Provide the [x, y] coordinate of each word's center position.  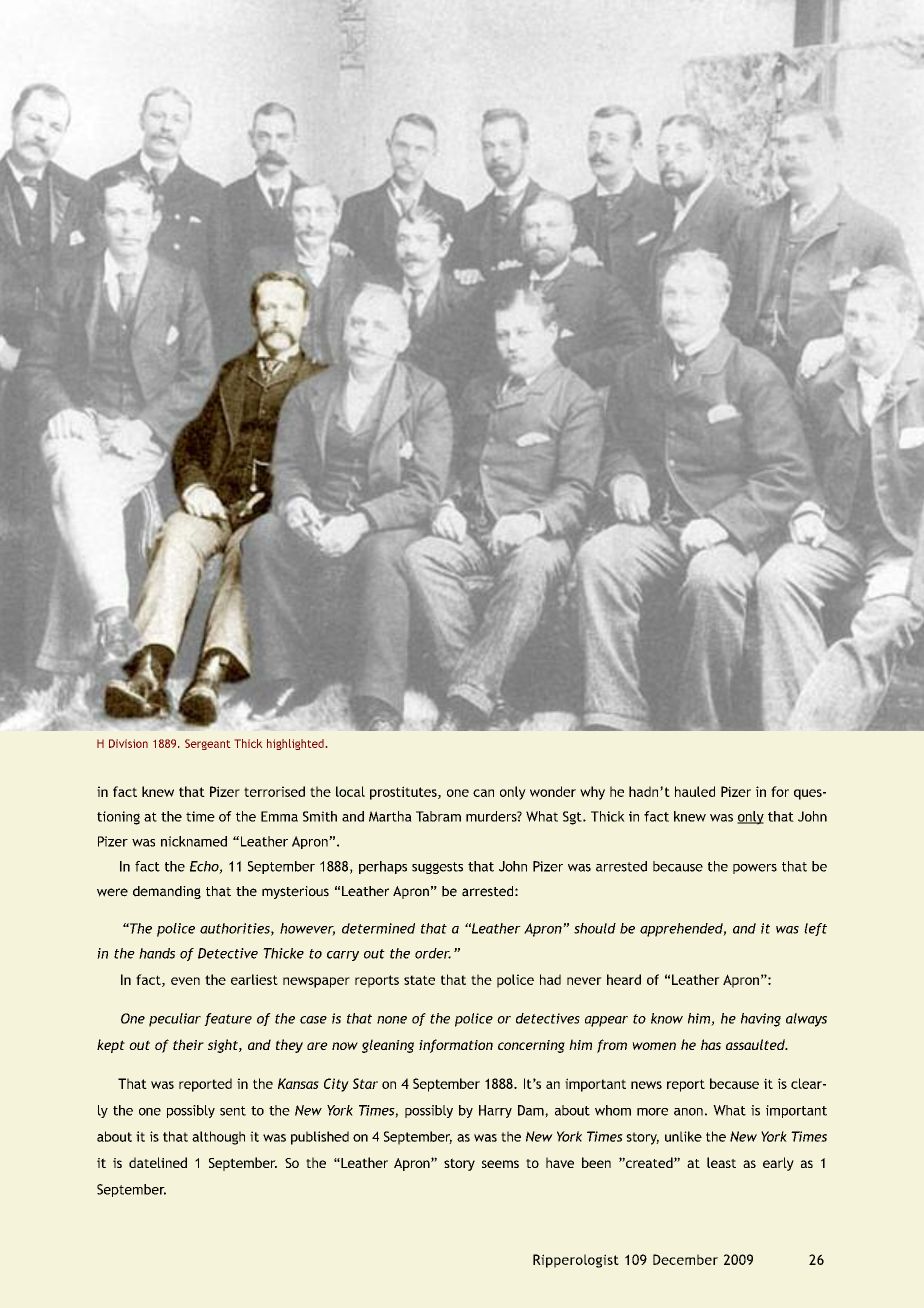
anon [688, 1112]
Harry [495, 1111]
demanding [167, 892]
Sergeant [208, 744]
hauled [695, 791]
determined [378, 928]
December [685, 1259]
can [483, 793]
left [815, 929]
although [218, 1138]
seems [500, 1164]
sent [233, 1111]
